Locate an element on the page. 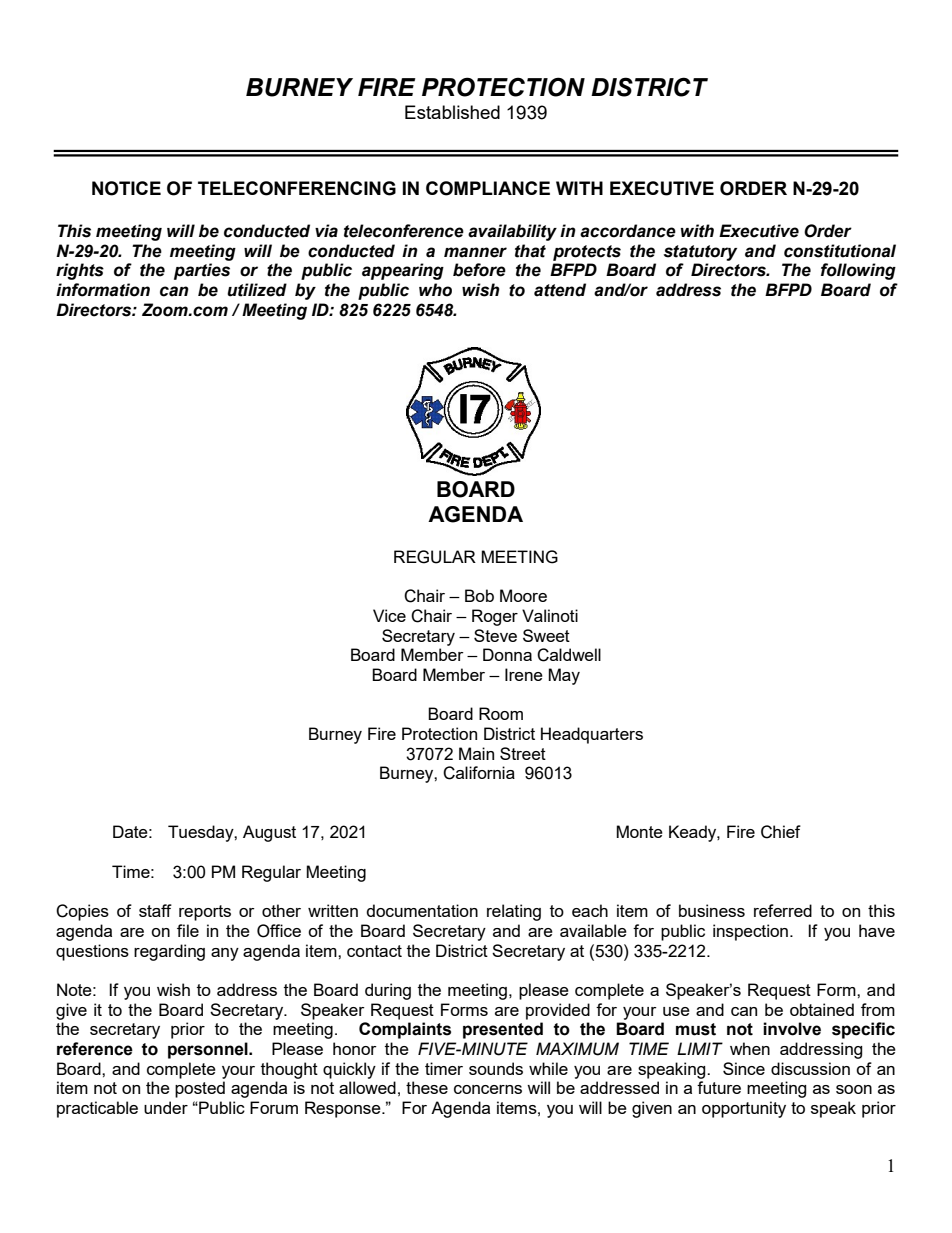 The image size is (952, 1233). posted is located at coordinates (200, 1089).
